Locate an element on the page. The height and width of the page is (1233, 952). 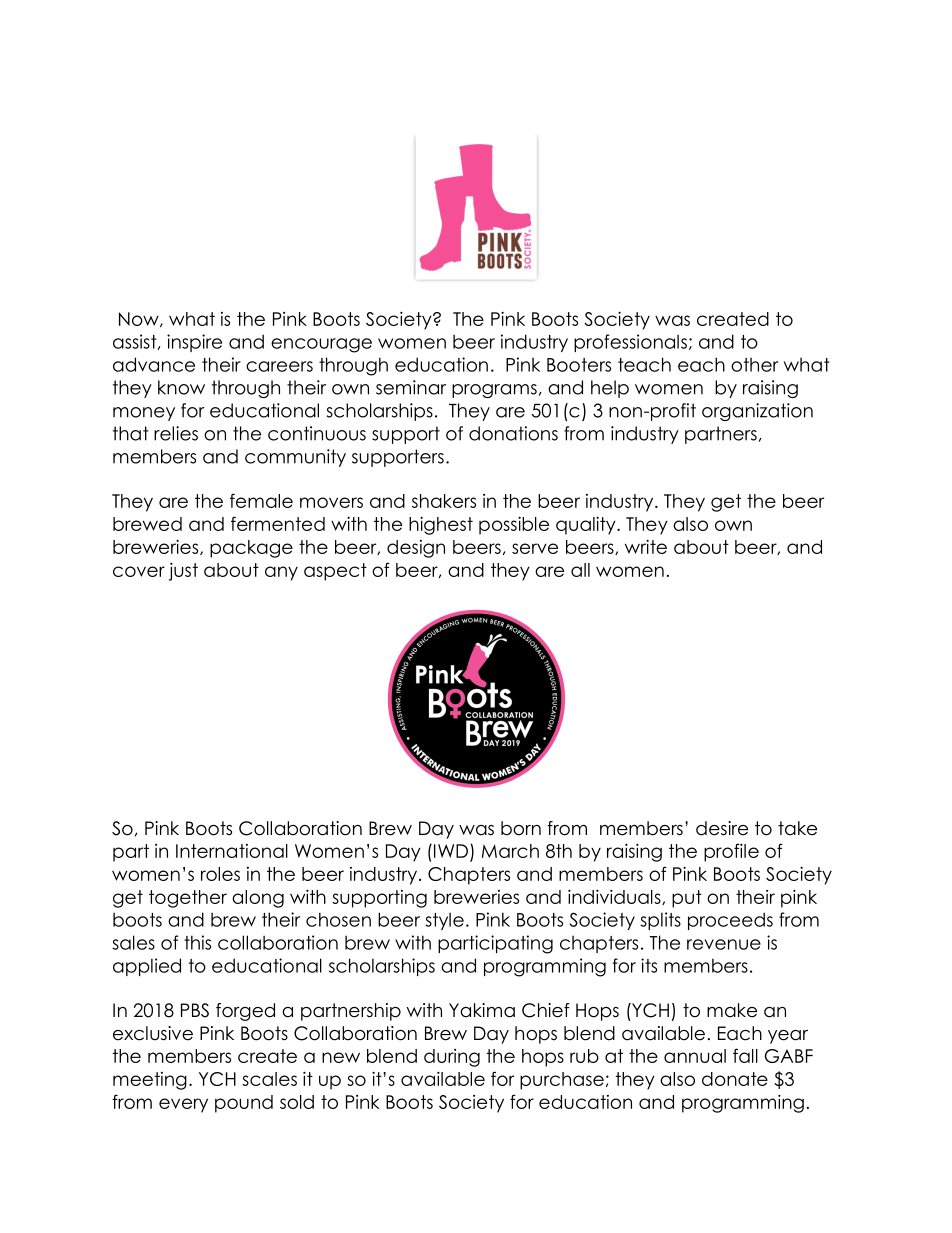
every is located at coordinates (183, 1105).
